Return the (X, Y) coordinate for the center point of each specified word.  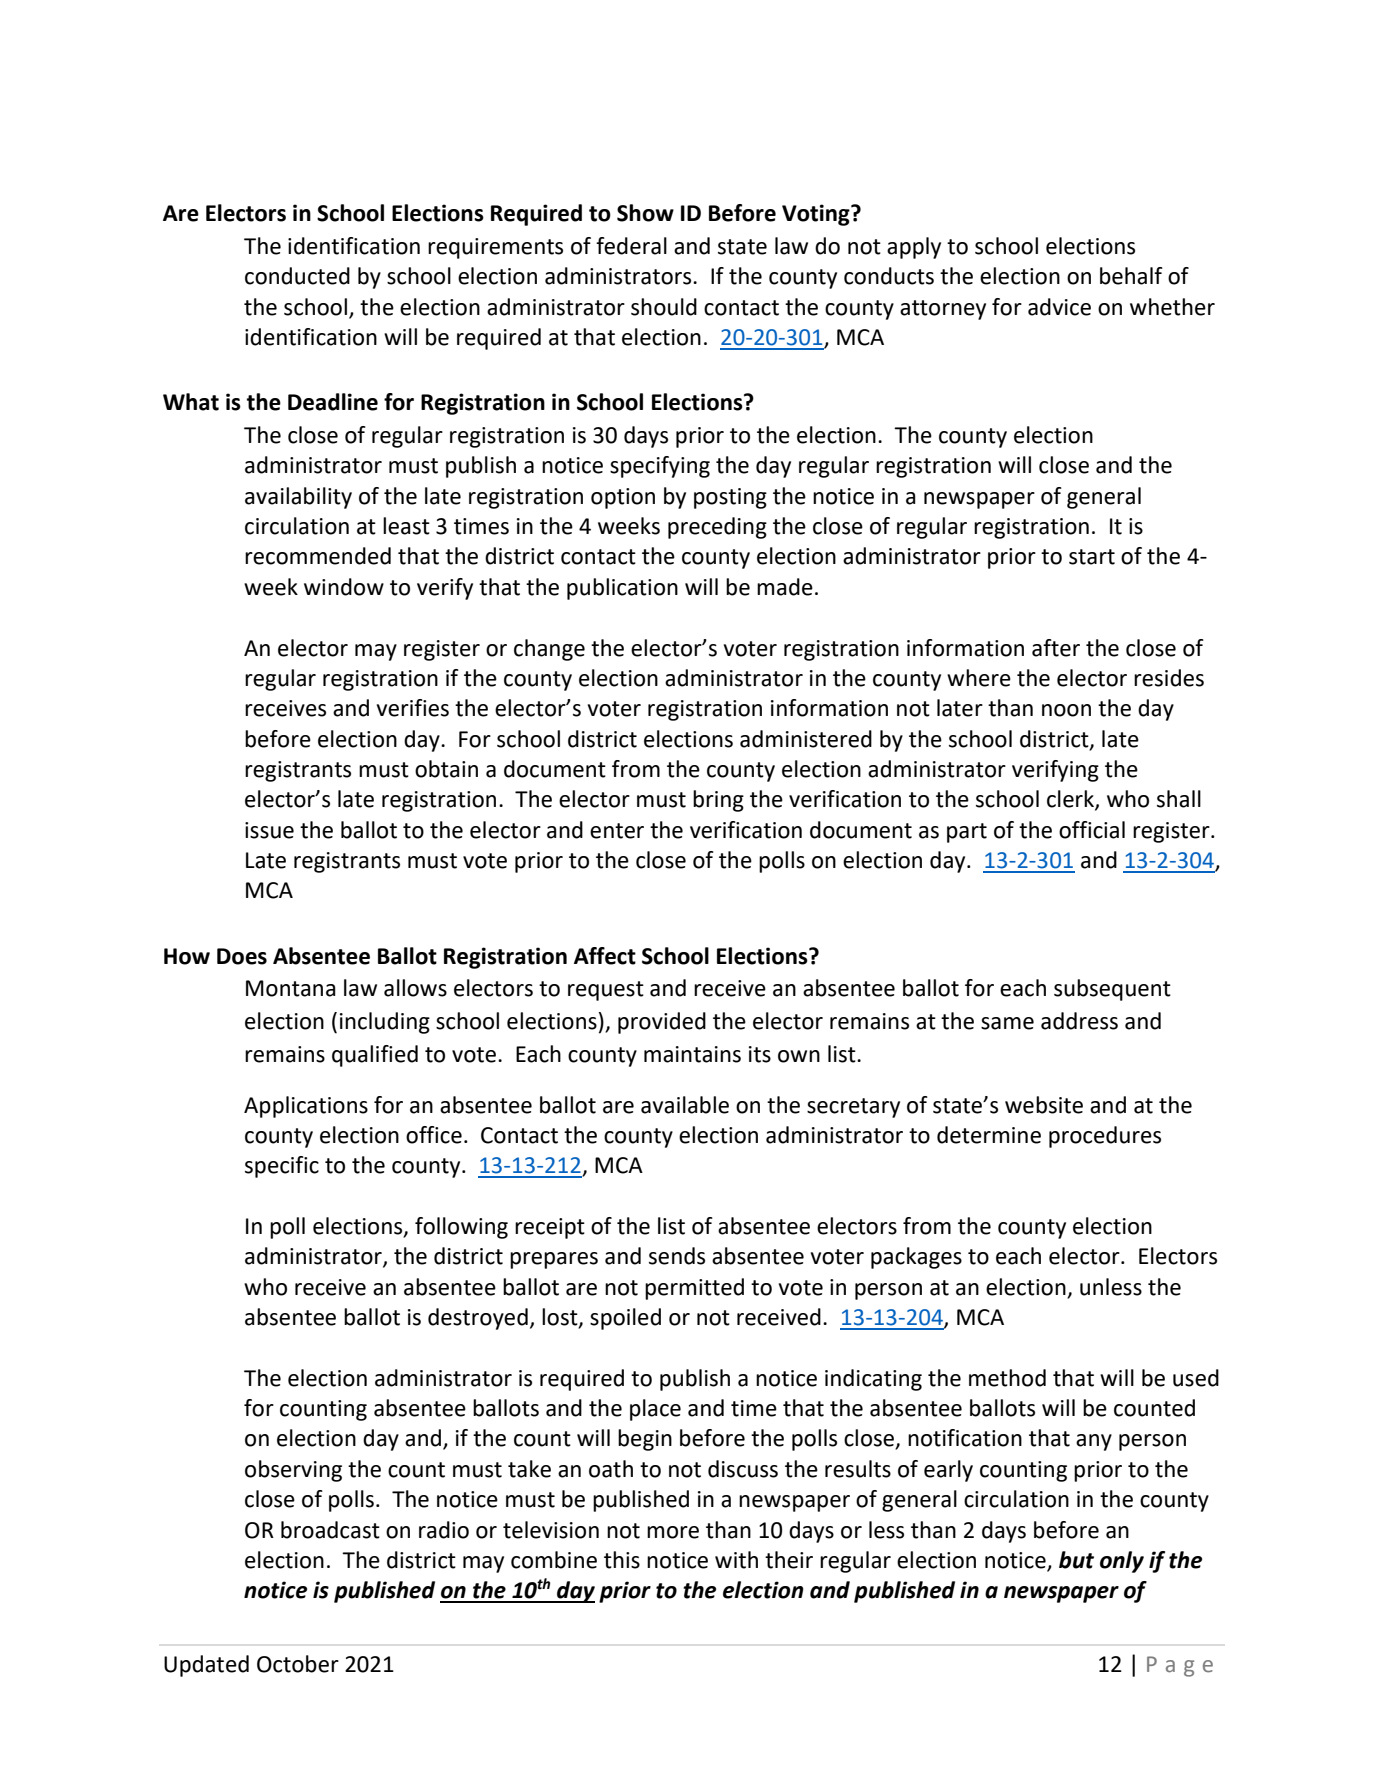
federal (631, 246)
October (298, 1664)
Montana (291, 988)
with (736, 1560)
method (1007, 1378)
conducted (297, 276)
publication (622, 589)
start (1092, 557)
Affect (605, 956)
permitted (694, 1289)
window (344, 587)
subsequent (1112, 990)
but (1076, 1560)
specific (282, 1167)
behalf (1131, 276)
